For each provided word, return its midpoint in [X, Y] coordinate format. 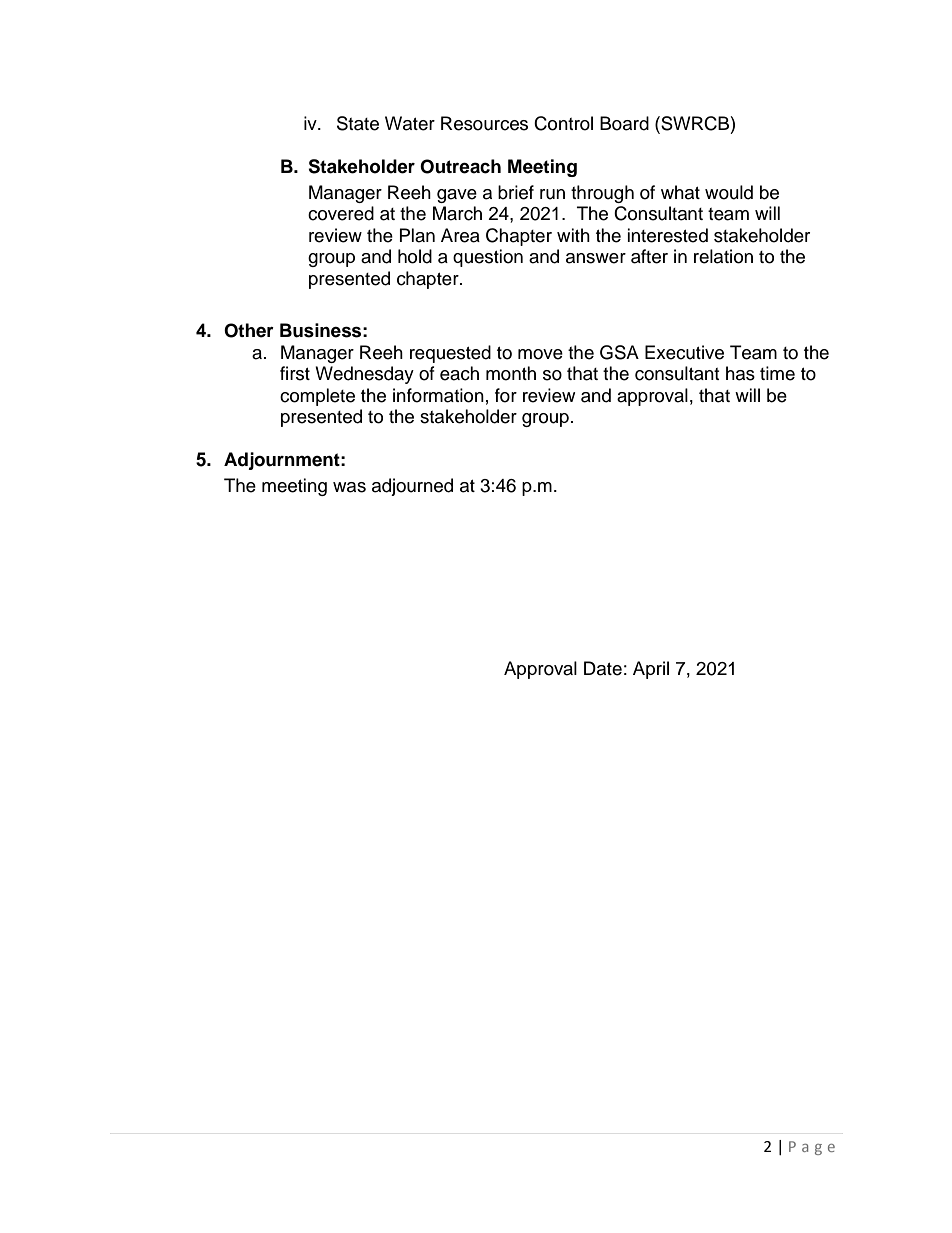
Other [249, 330]
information [438, 395]
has [740, 373]
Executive [684, 352]
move [540, 354]
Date [603, 668]
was [349, 487]
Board [624, 123]
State [358, 123]
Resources [484, 123]
